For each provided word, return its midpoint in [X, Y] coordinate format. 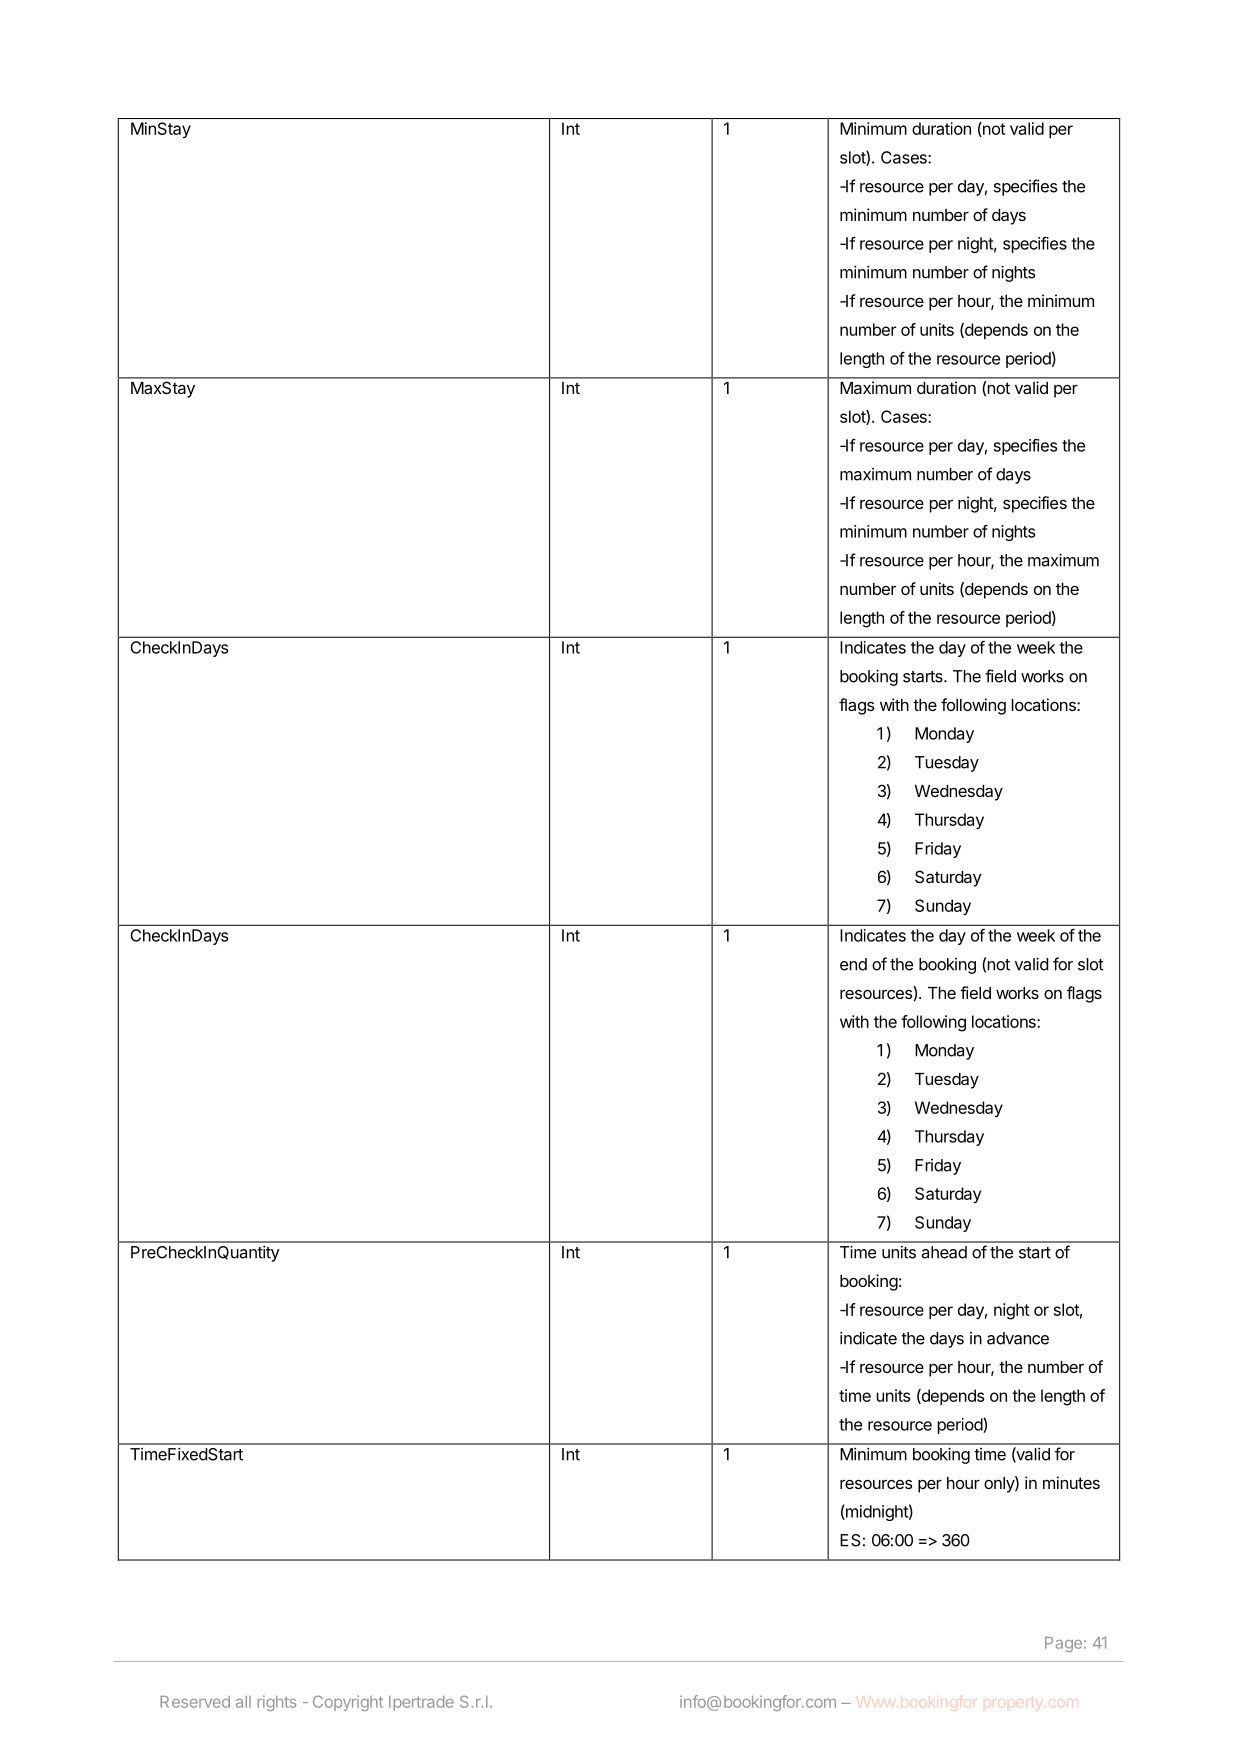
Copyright [348, 1703]
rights [277, 1703]
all [243, 1702]
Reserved [195, 1702]
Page [1063, 1644]
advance [1018, 1338]
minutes [1071, 1482]
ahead [944, 1252]
